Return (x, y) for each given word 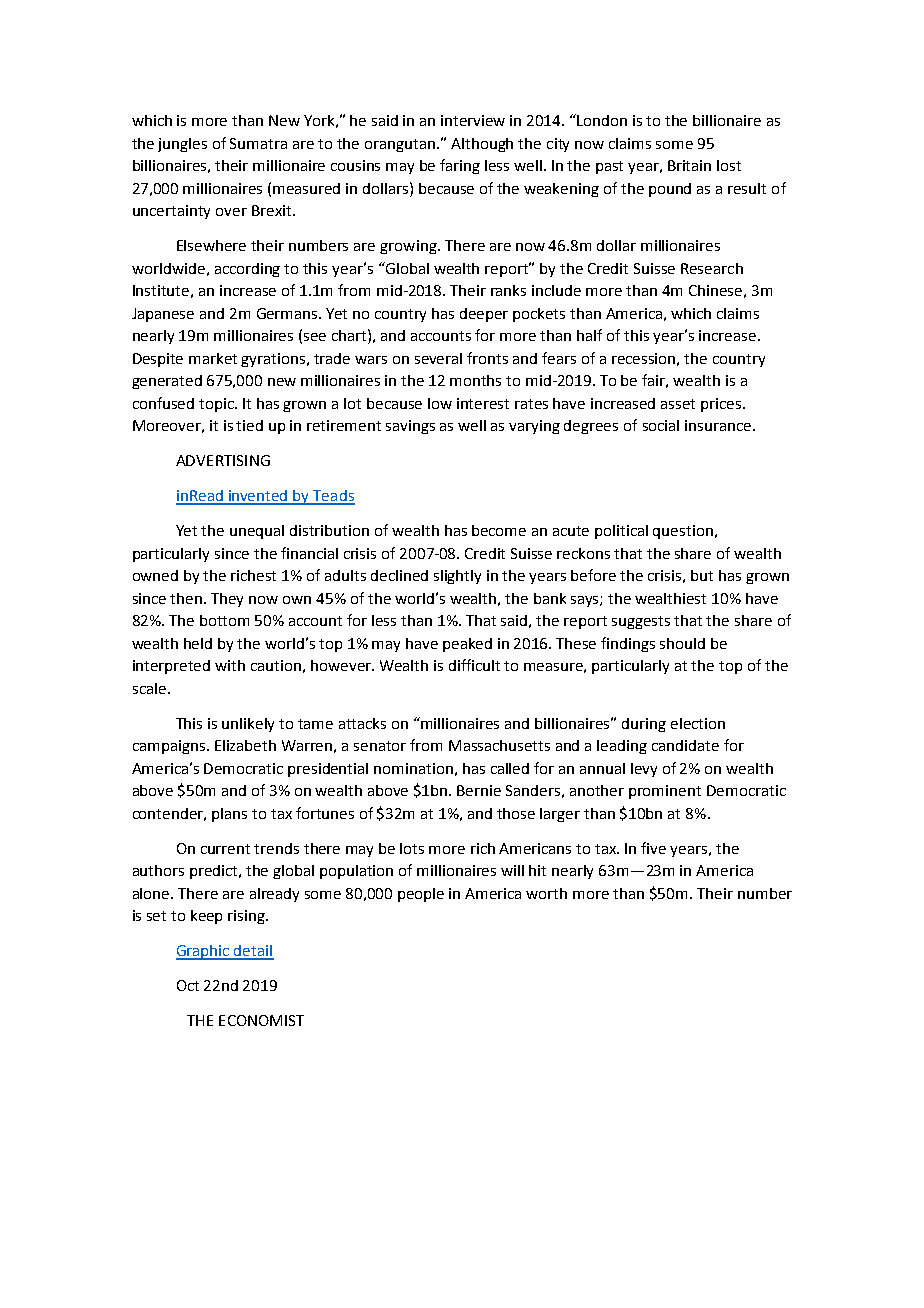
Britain (689, 165)
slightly (457, 577)
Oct (188, 985)
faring (460, 166)
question (683, 532)
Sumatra (258, 143)
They (227, 600)
